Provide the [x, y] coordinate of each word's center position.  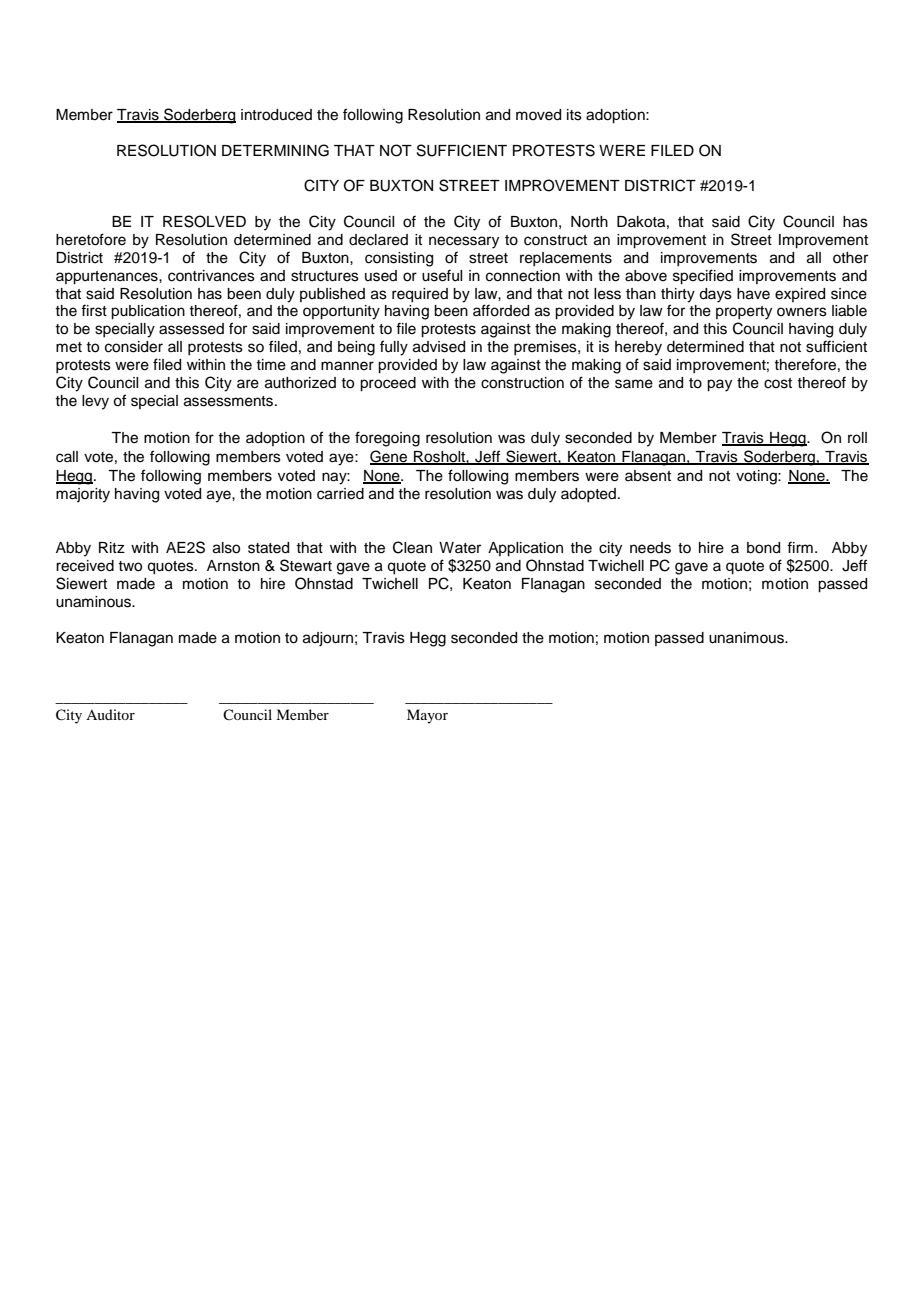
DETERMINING [275, 150]
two [130, 566]
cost [778, 383]
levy [95, 402]
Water [460, 548]
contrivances [211, 276]
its [574, 115]
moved [538, 115]
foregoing [387, 439]
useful [442, 275]
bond [763, 548]
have [753, 294]
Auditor [110, 714]
